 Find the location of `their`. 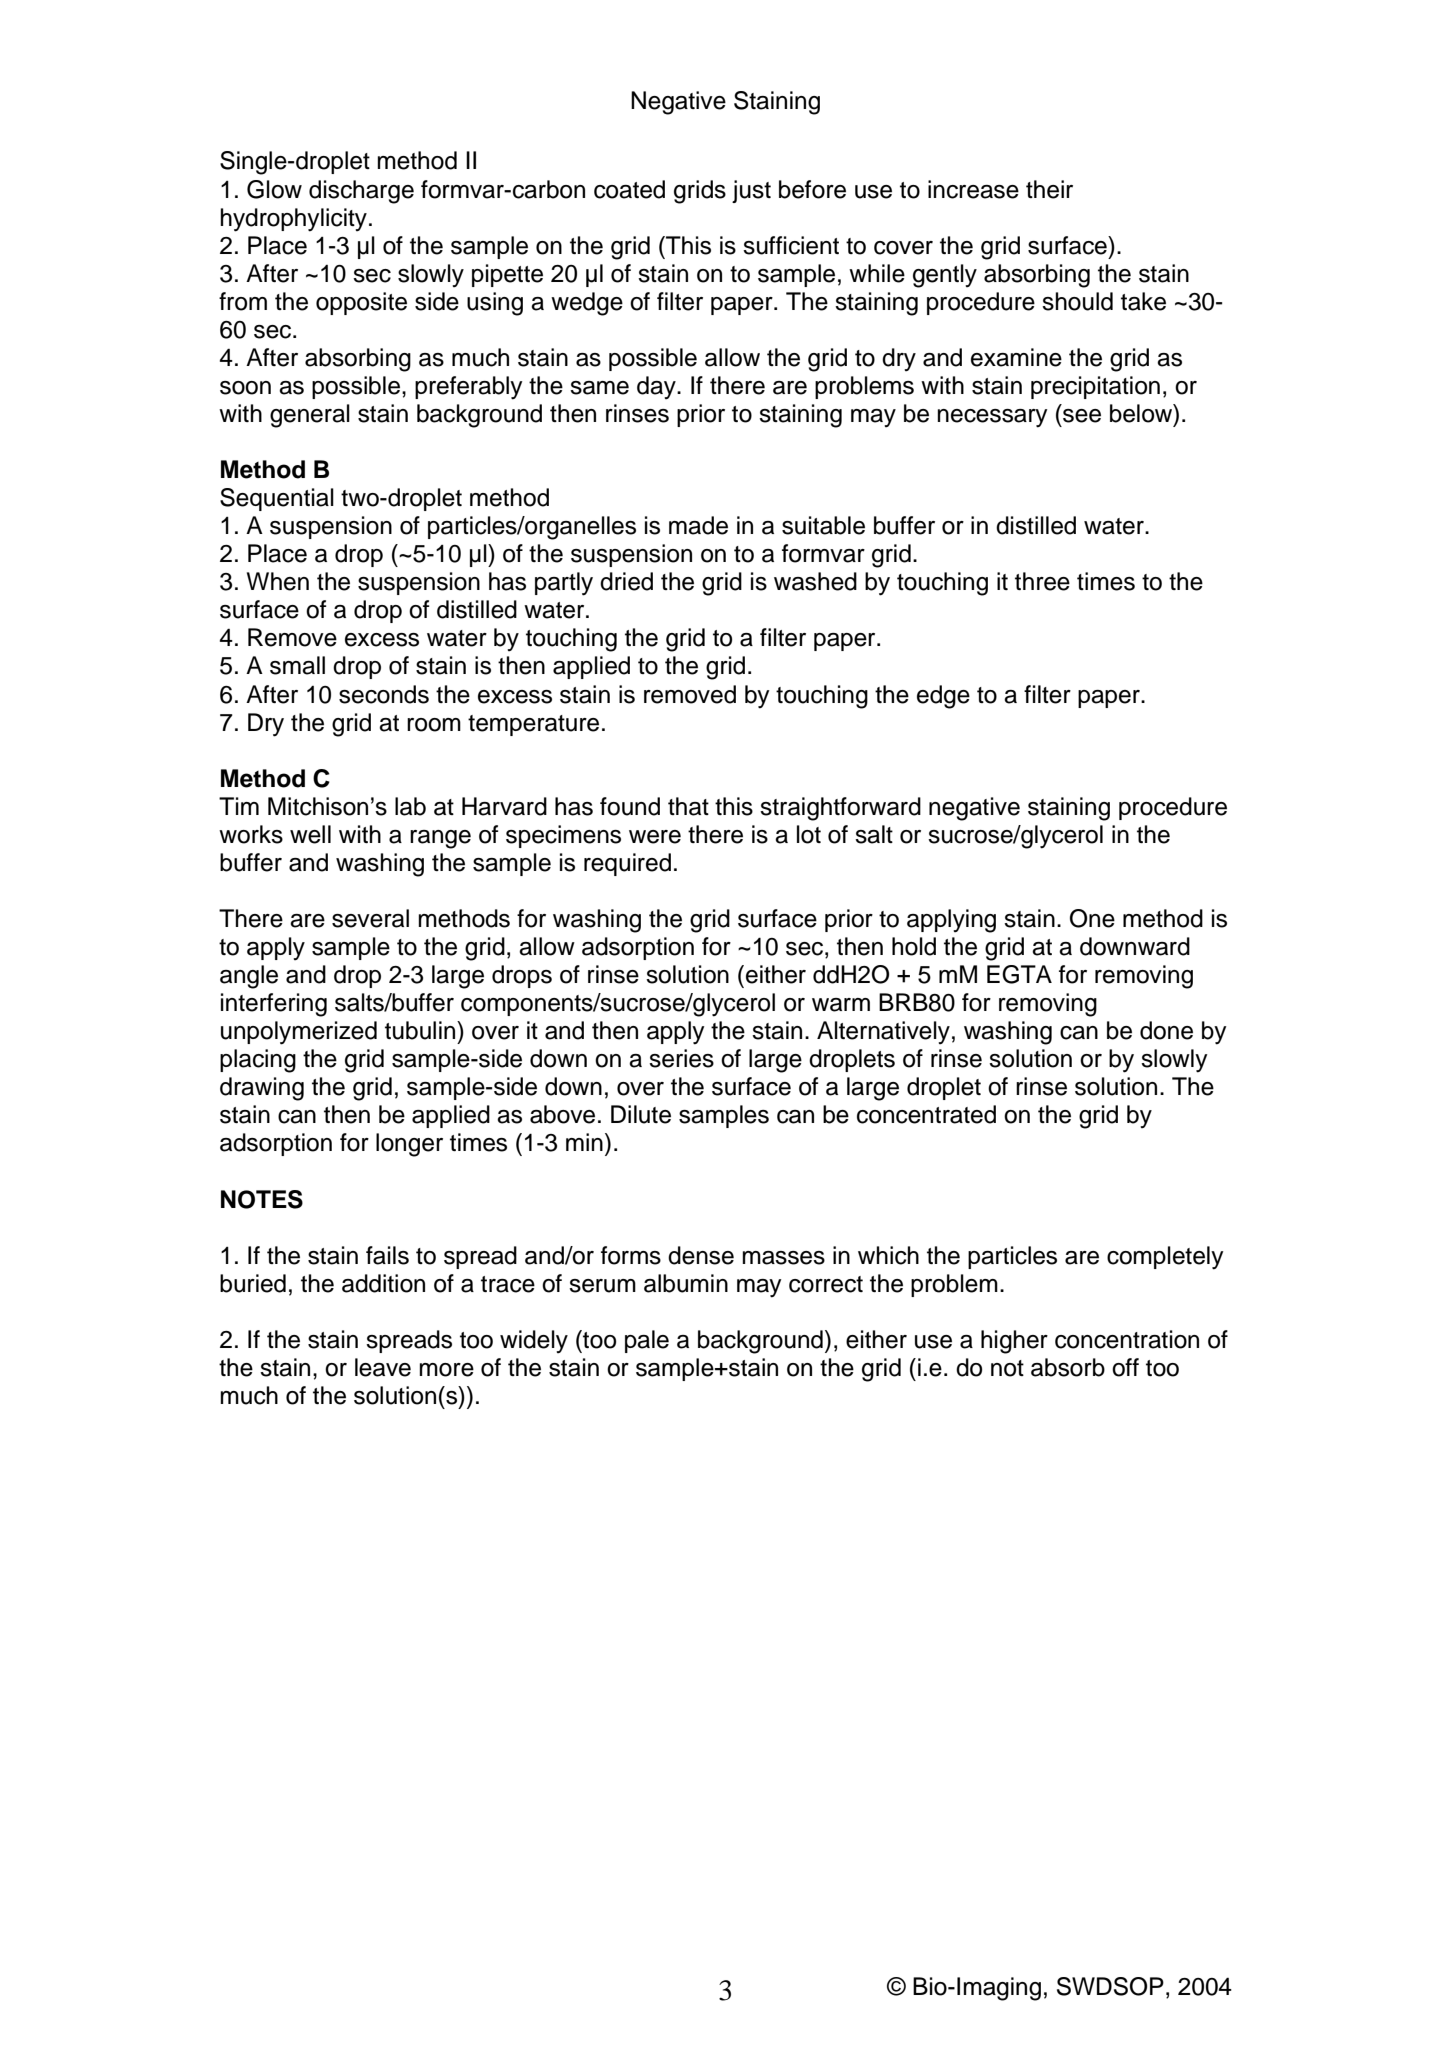

their is located at coordinates (1049, 189).
